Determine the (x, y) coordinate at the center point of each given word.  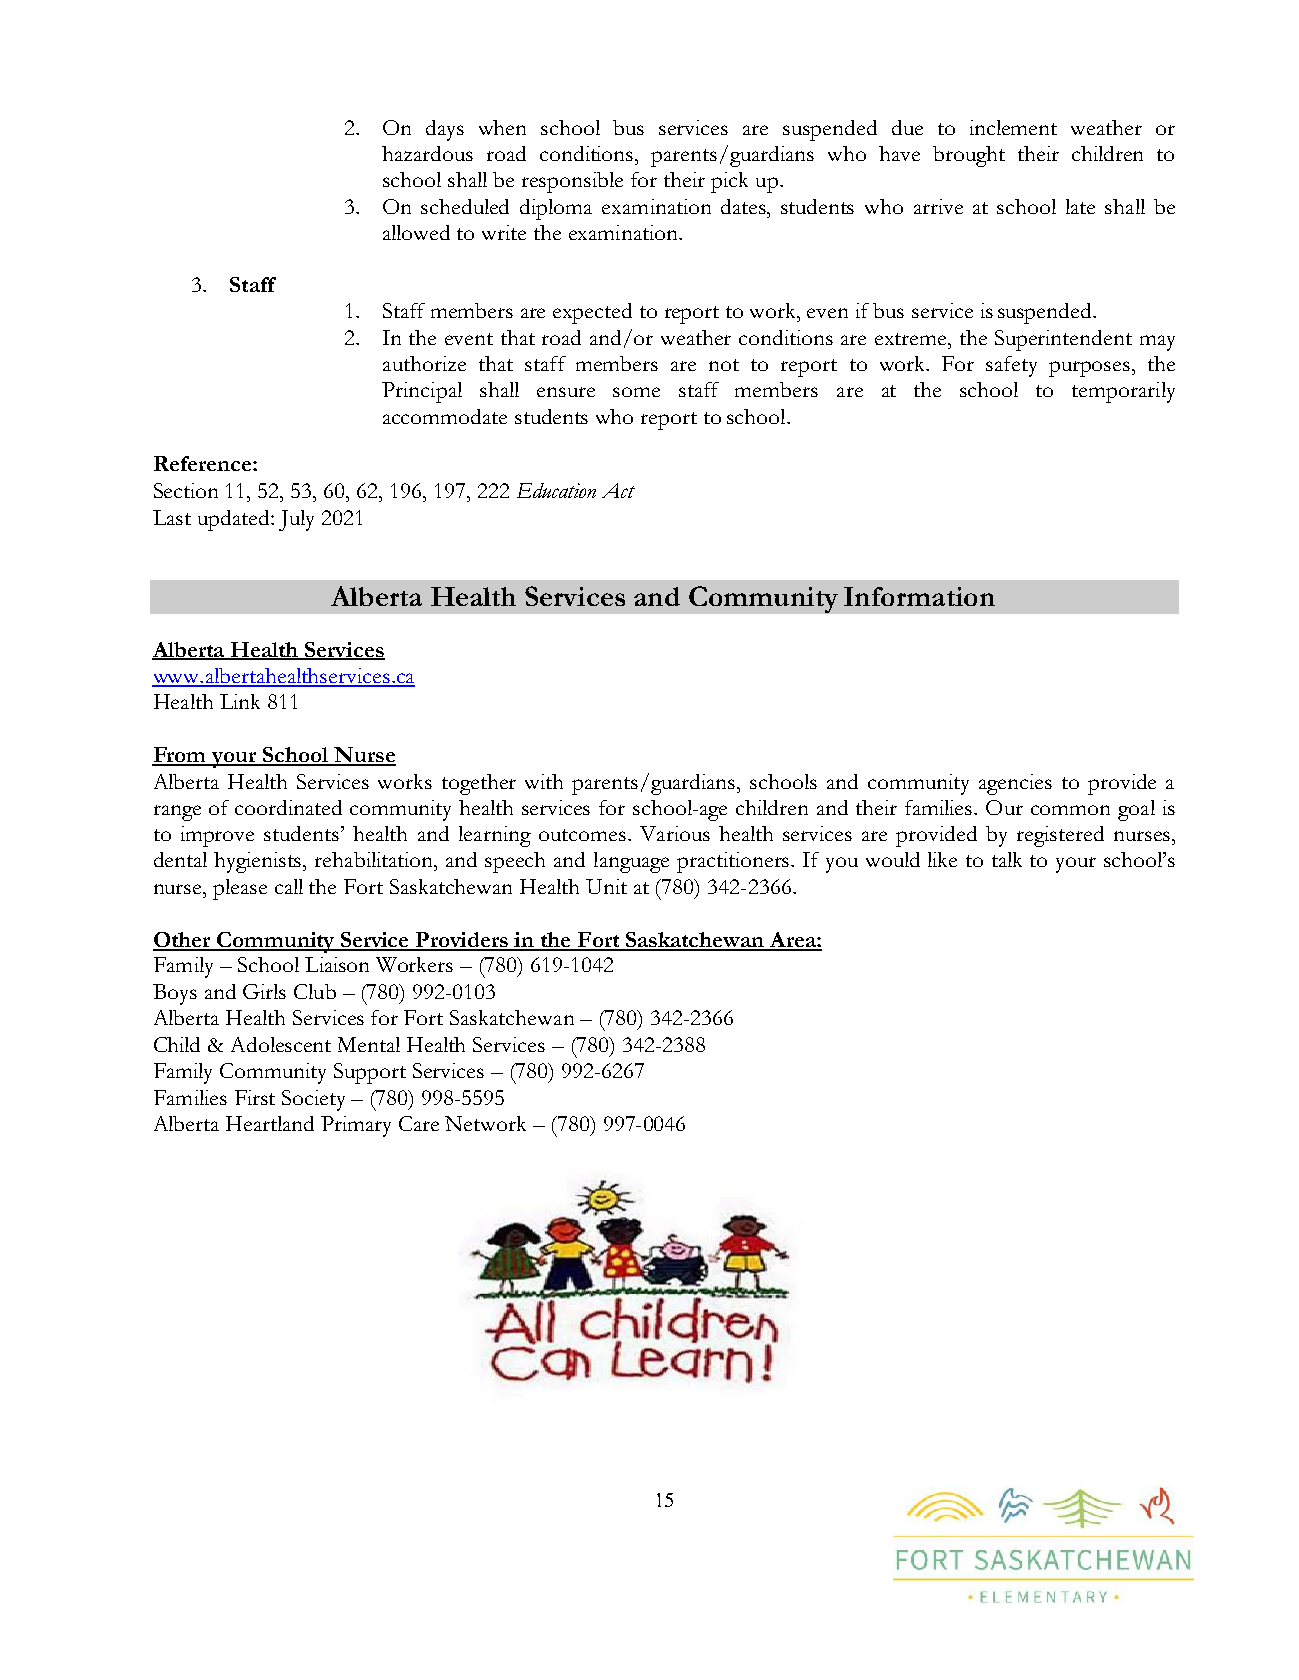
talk (1007, 859)
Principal (422, 392)
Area (793, 941)
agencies (1015, 784)
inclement (1013, 127)
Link (240, 701)
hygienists (259, 862)
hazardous (427, 153)
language (631, 862)
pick (729, 182)
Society (313, 1100)
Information (919, 596)
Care (419, 1123)
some (636, 392)
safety (1011, 366)
